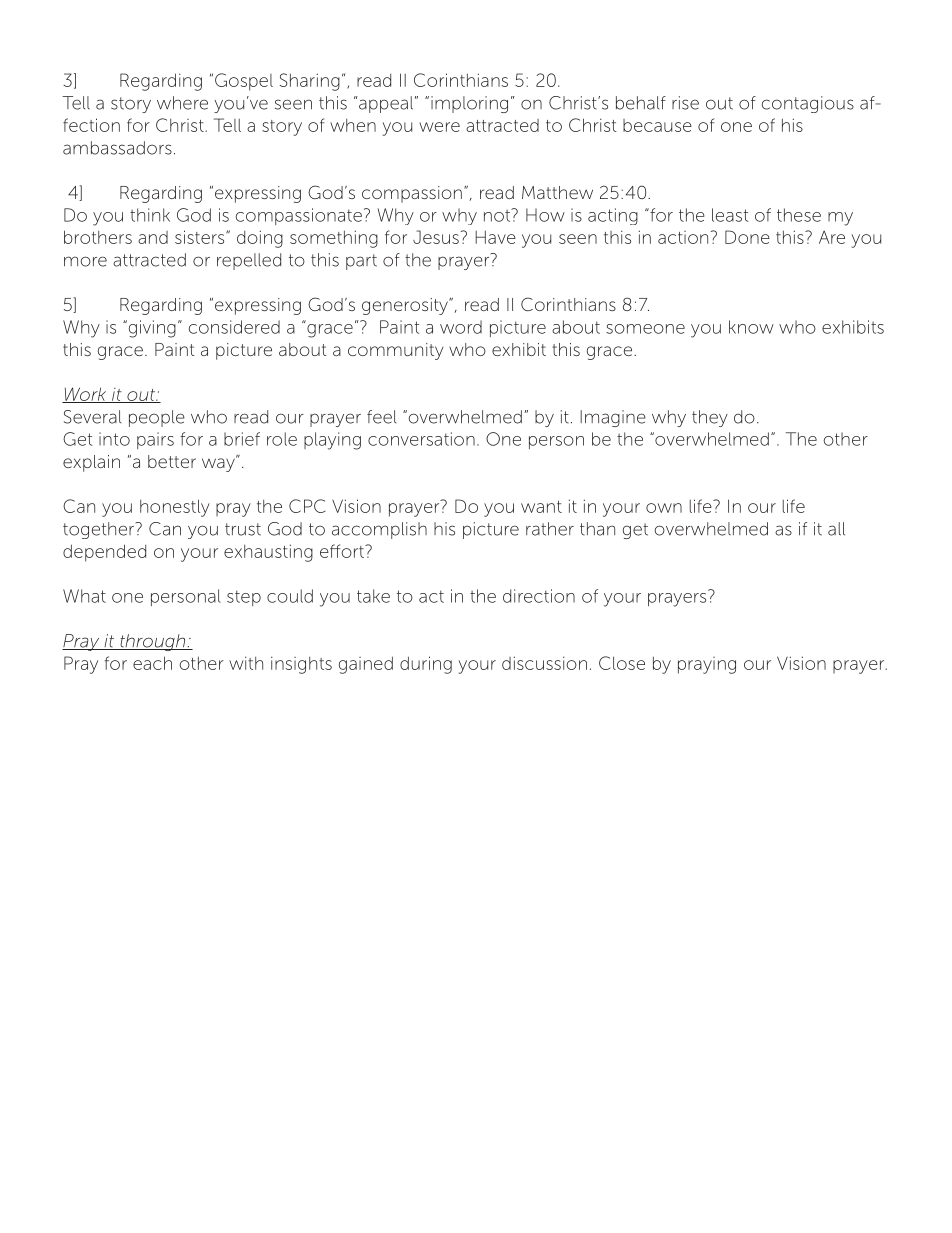  I want to click on through, so click(153, 642).
